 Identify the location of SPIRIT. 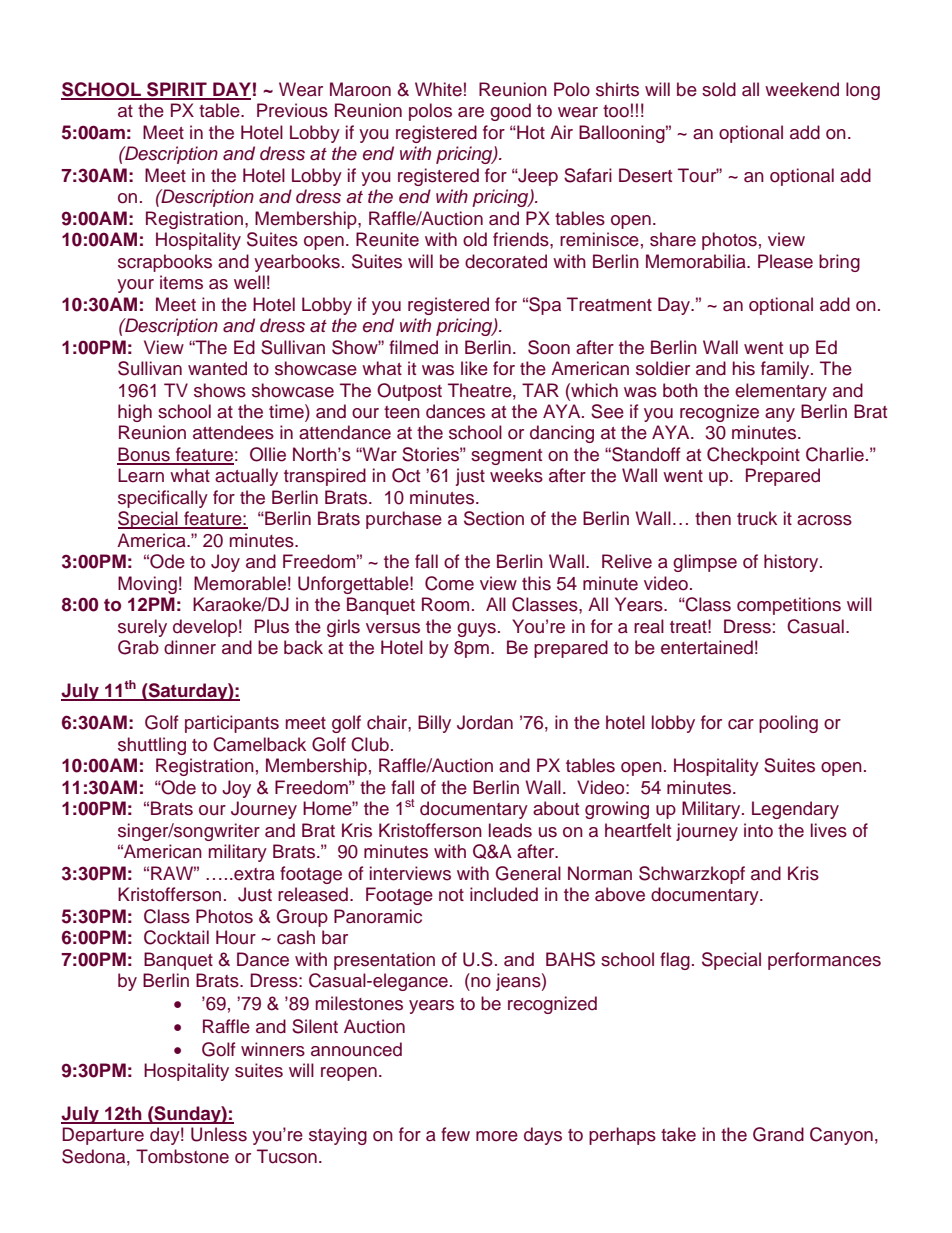
(177, 90).
